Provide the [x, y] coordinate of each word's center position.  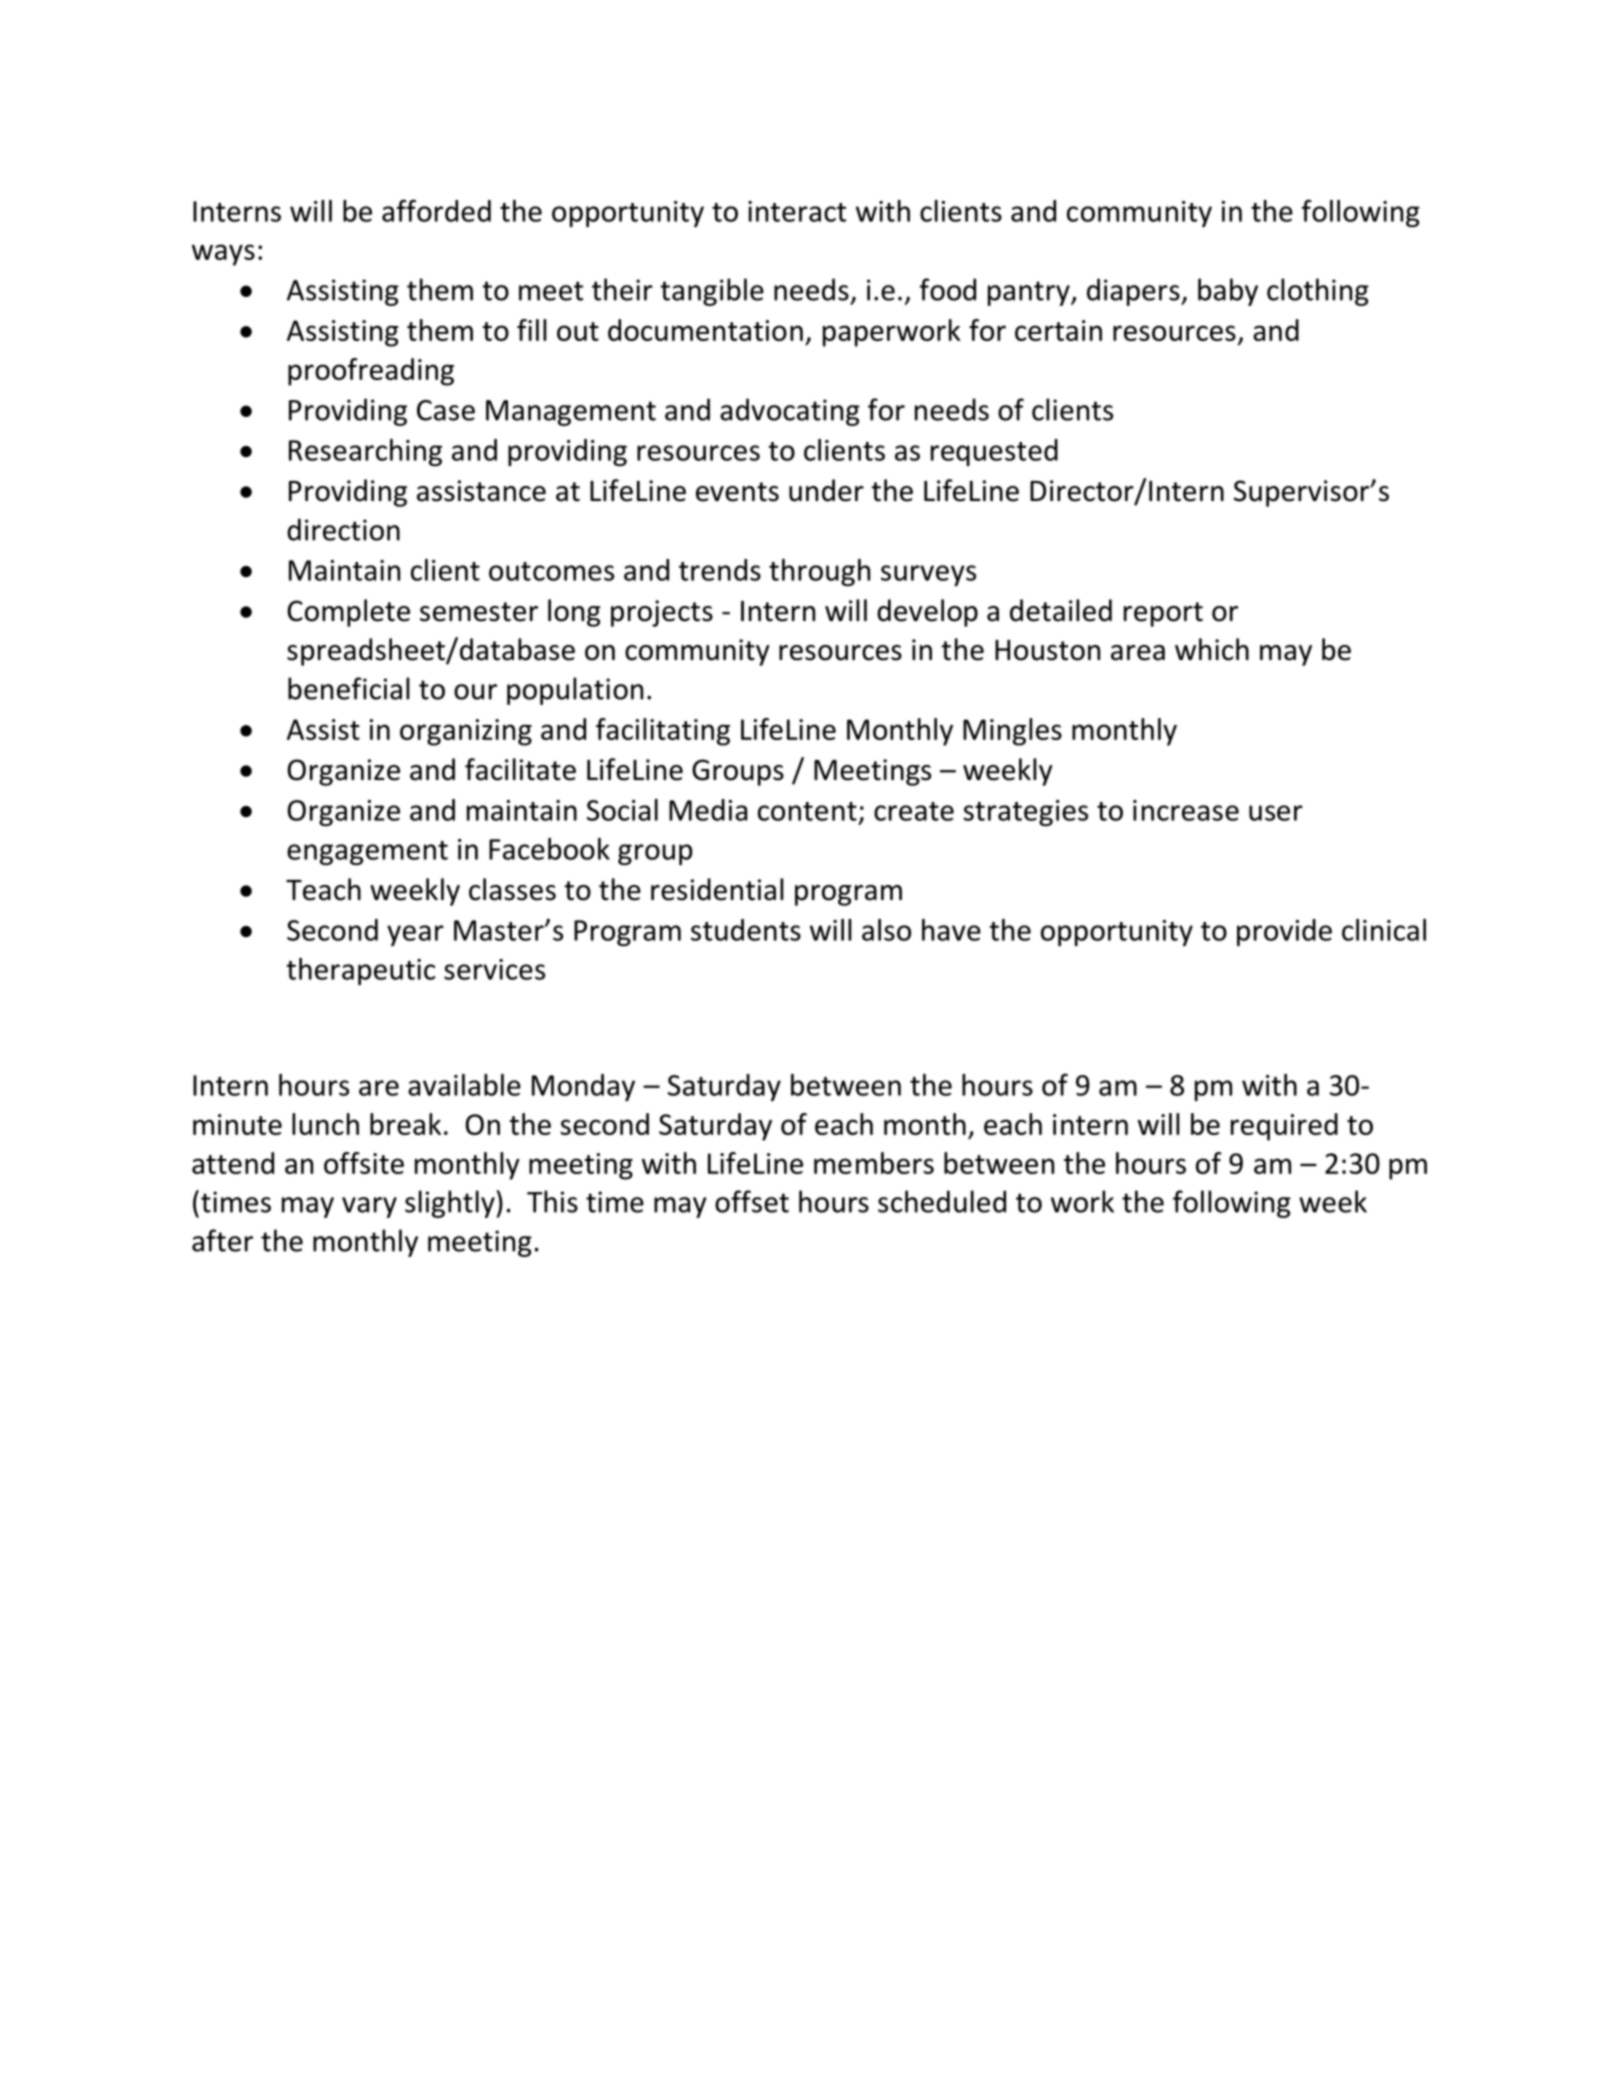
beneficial [348, 688]
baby [1228, 292]
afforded [436, 210]
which [1212, 649]
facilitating [663, 732]
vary [369, 1207]
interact [797, 211]
